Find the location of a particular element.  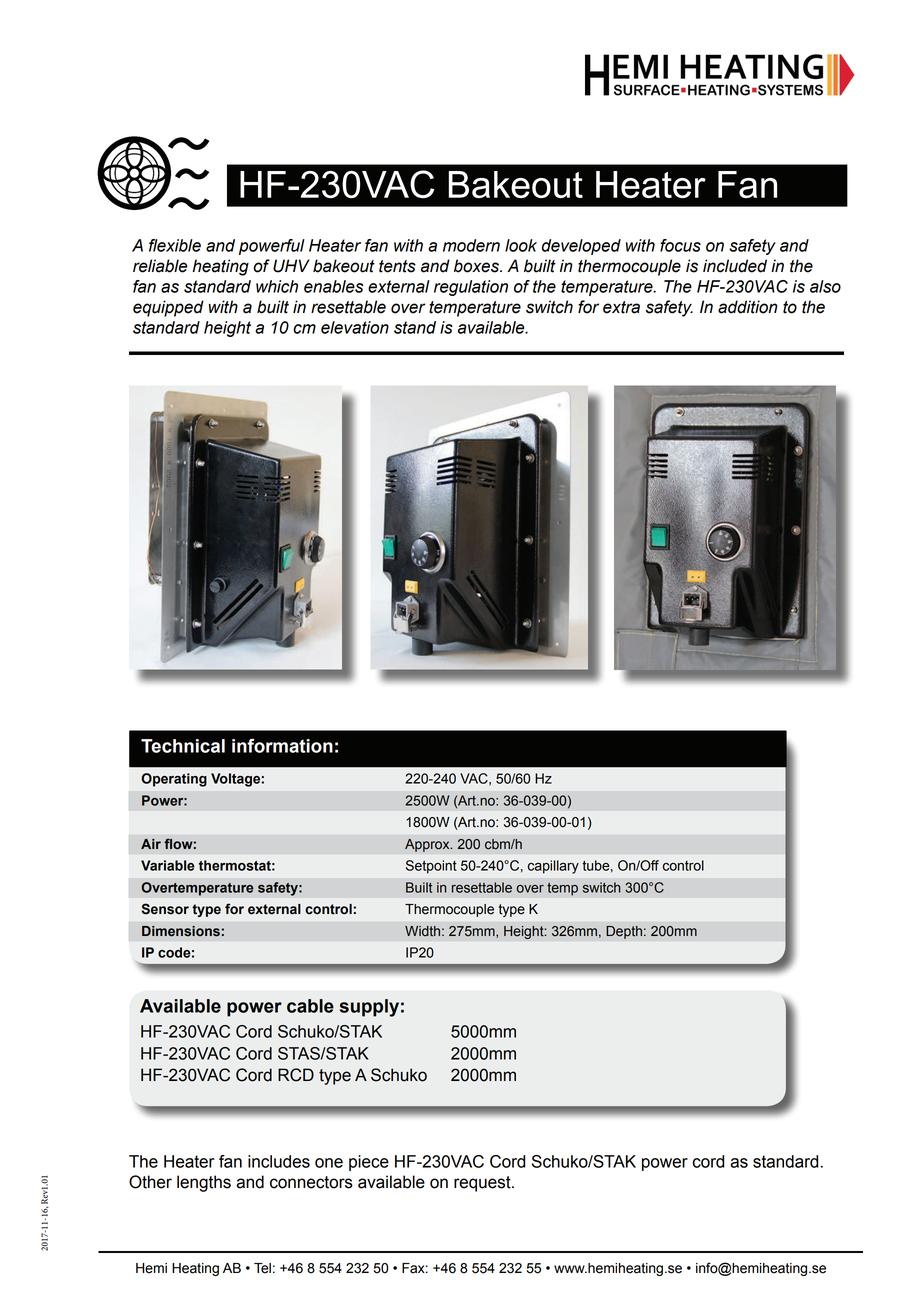

capillary is located at coordinates (553, 867).
